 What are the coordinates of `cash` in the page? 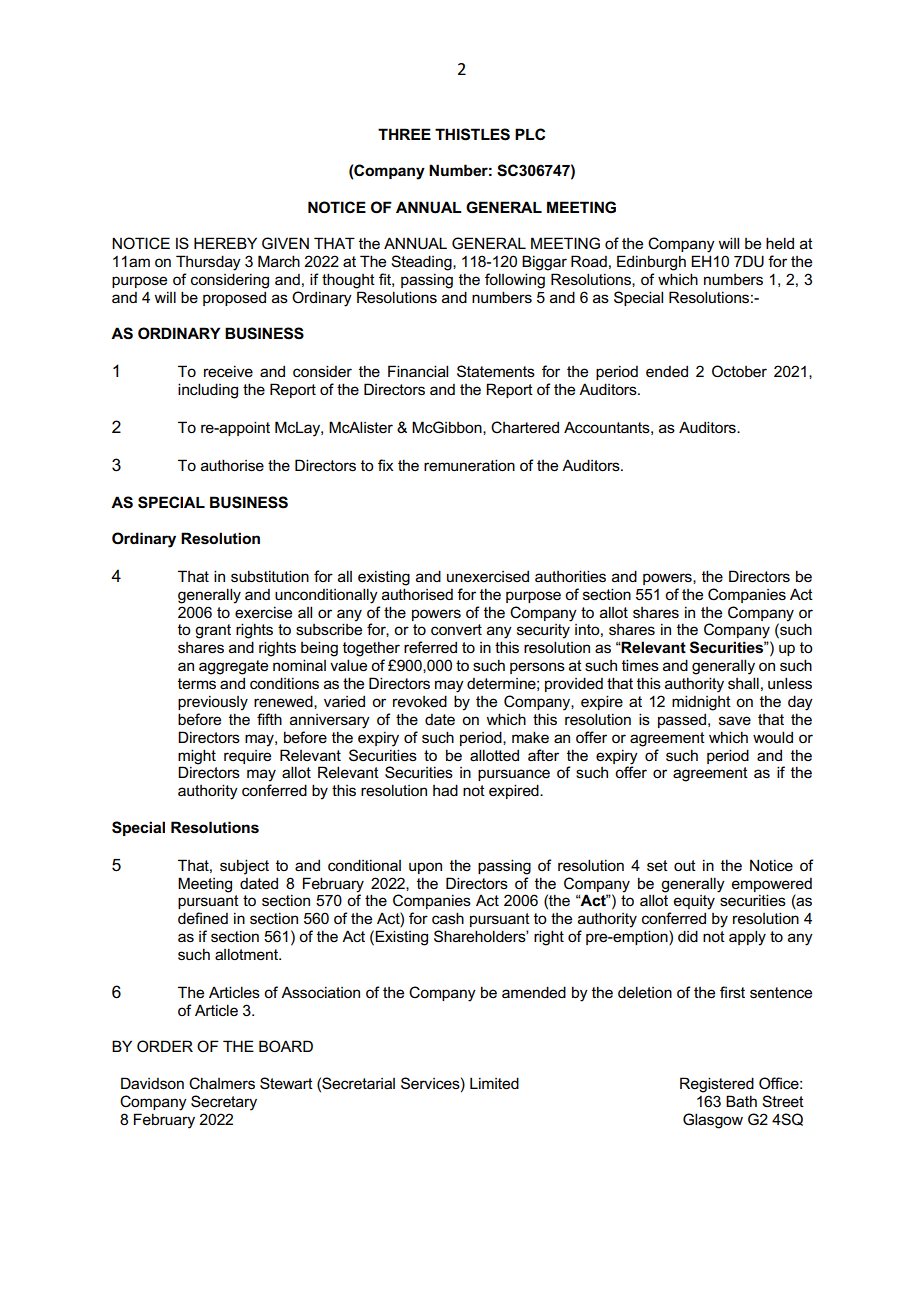 It's located at (448, 918).
